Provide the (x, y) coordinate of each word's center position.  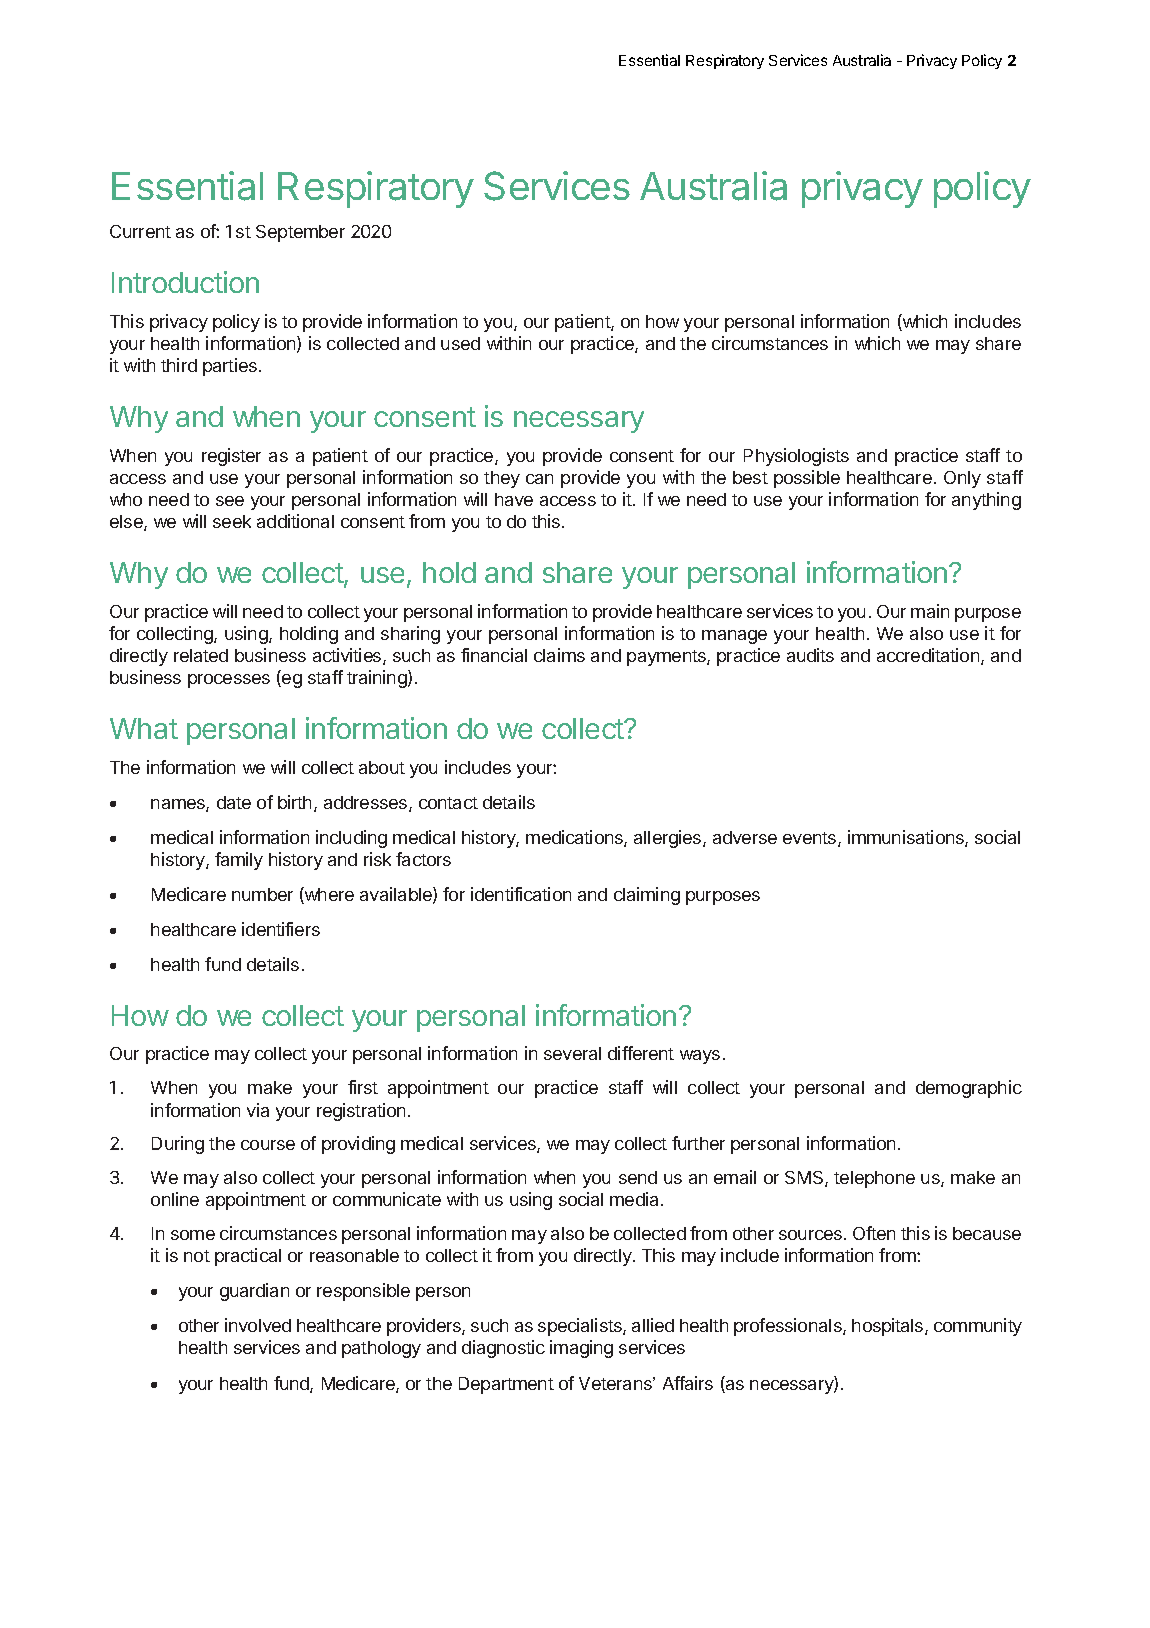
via (258, 1110)
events (811, 839)
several (572, 1053)
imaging (581, 1349)
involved (258, 1325)
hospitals (889, 1327)
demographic (969, 1089)
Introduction (185, 282)
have (514, 499)
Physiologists (796, 457)
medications (575, 838)
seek (232, 521)
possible (807, 479)
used (460, 343)
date (234, 802)
